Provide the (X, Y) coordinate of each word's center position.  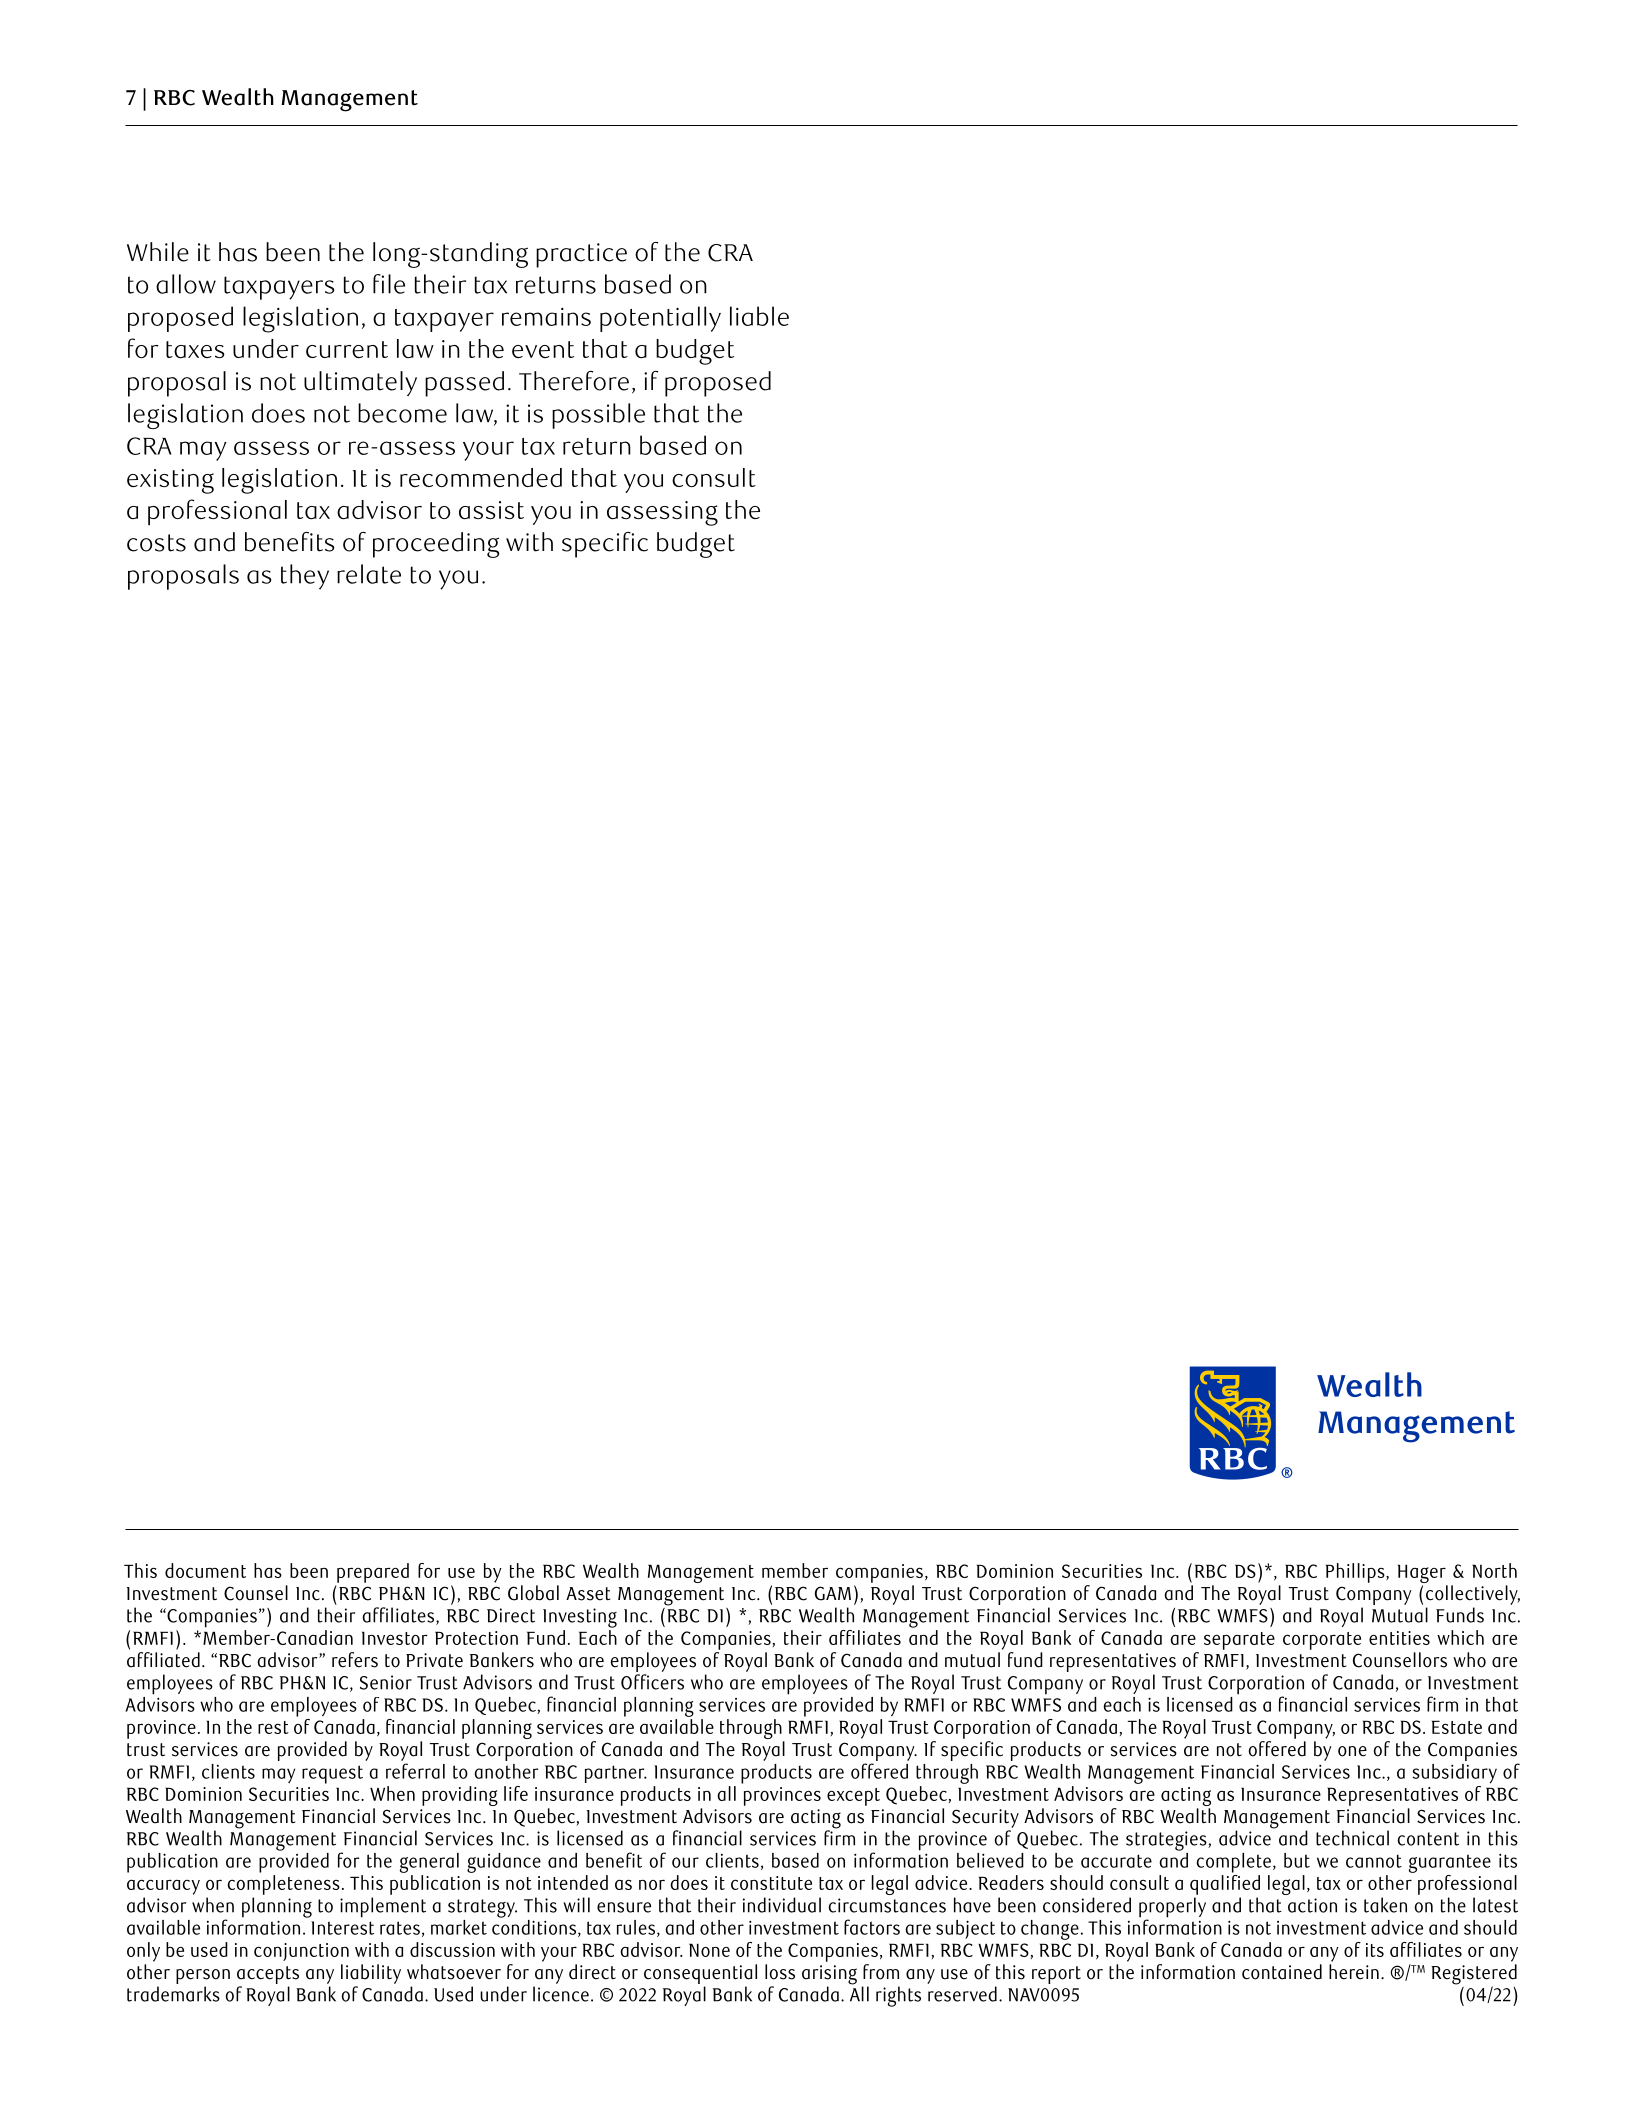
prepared (373, 1573)
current (347, 349)
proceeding (436, 545)
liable (759, 316)
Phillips (1356, 1573)
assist (491, 510)
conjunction (301, 1952)
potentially (660, 319)
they (305, 577)
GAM (833, 1593)
